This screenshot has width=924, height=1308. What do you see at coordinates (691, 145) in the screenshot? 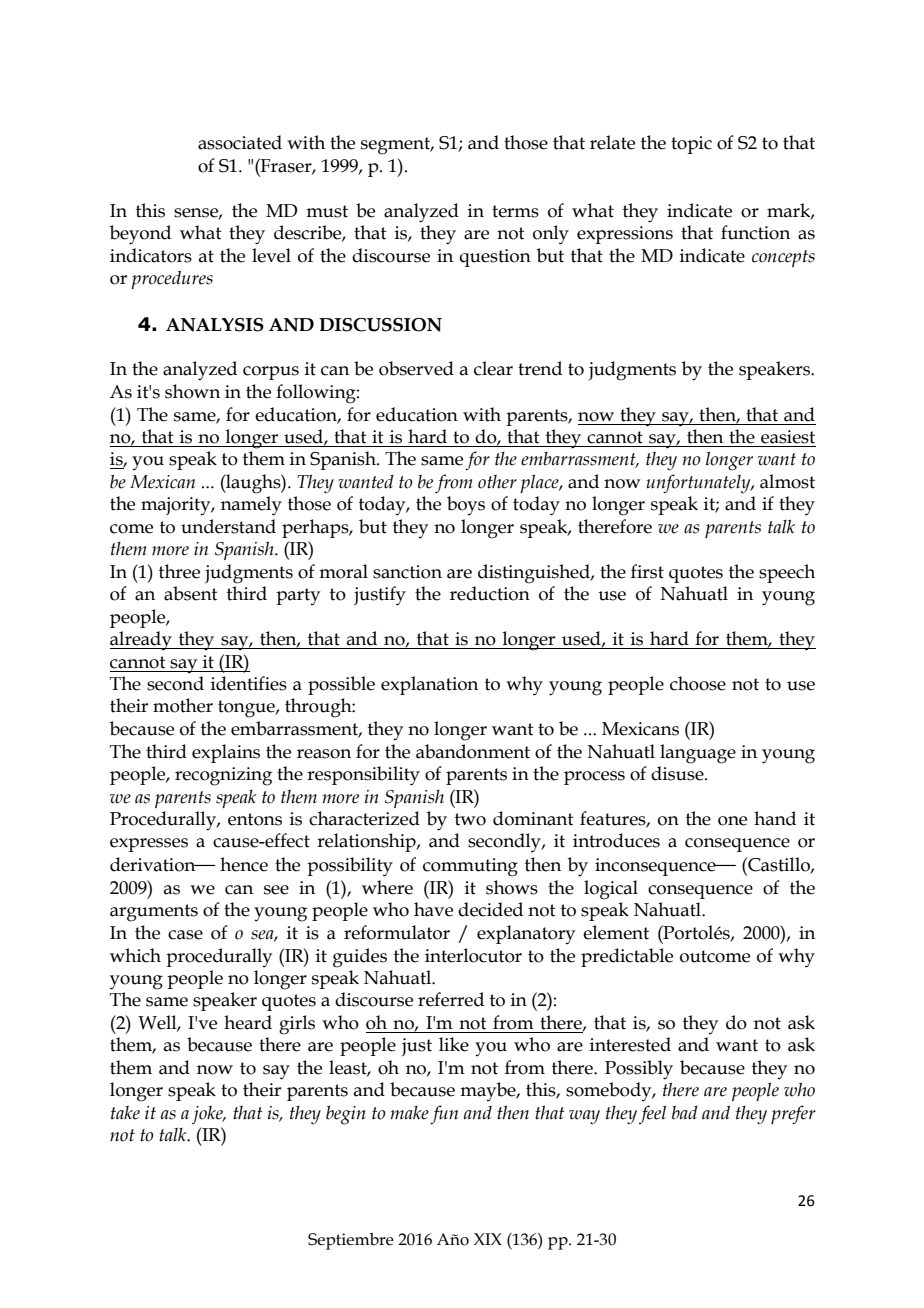
I see `topic` at bounding box center [691, 145].
